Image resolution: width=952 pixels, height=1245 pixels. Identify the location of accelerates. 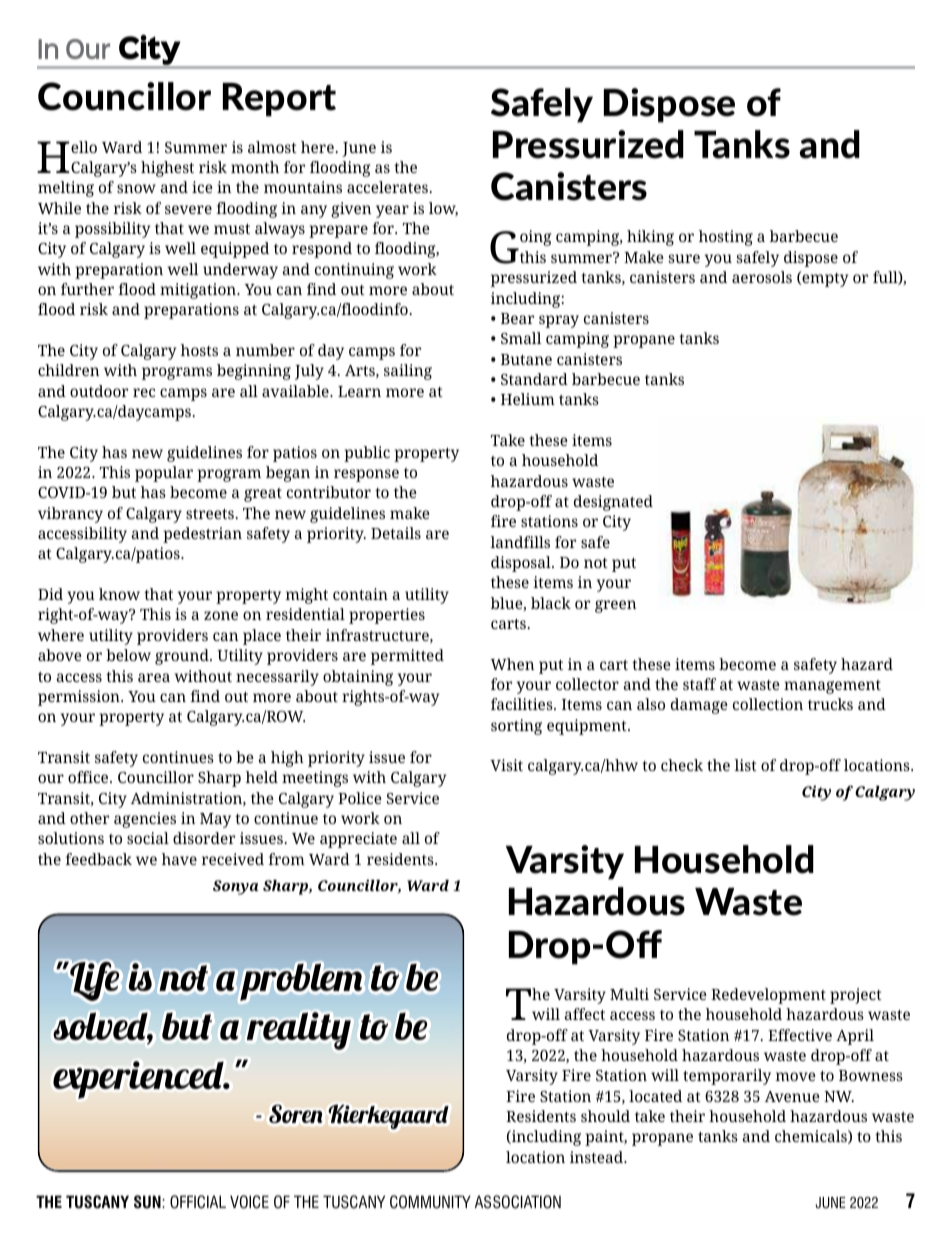
(387, 187).
